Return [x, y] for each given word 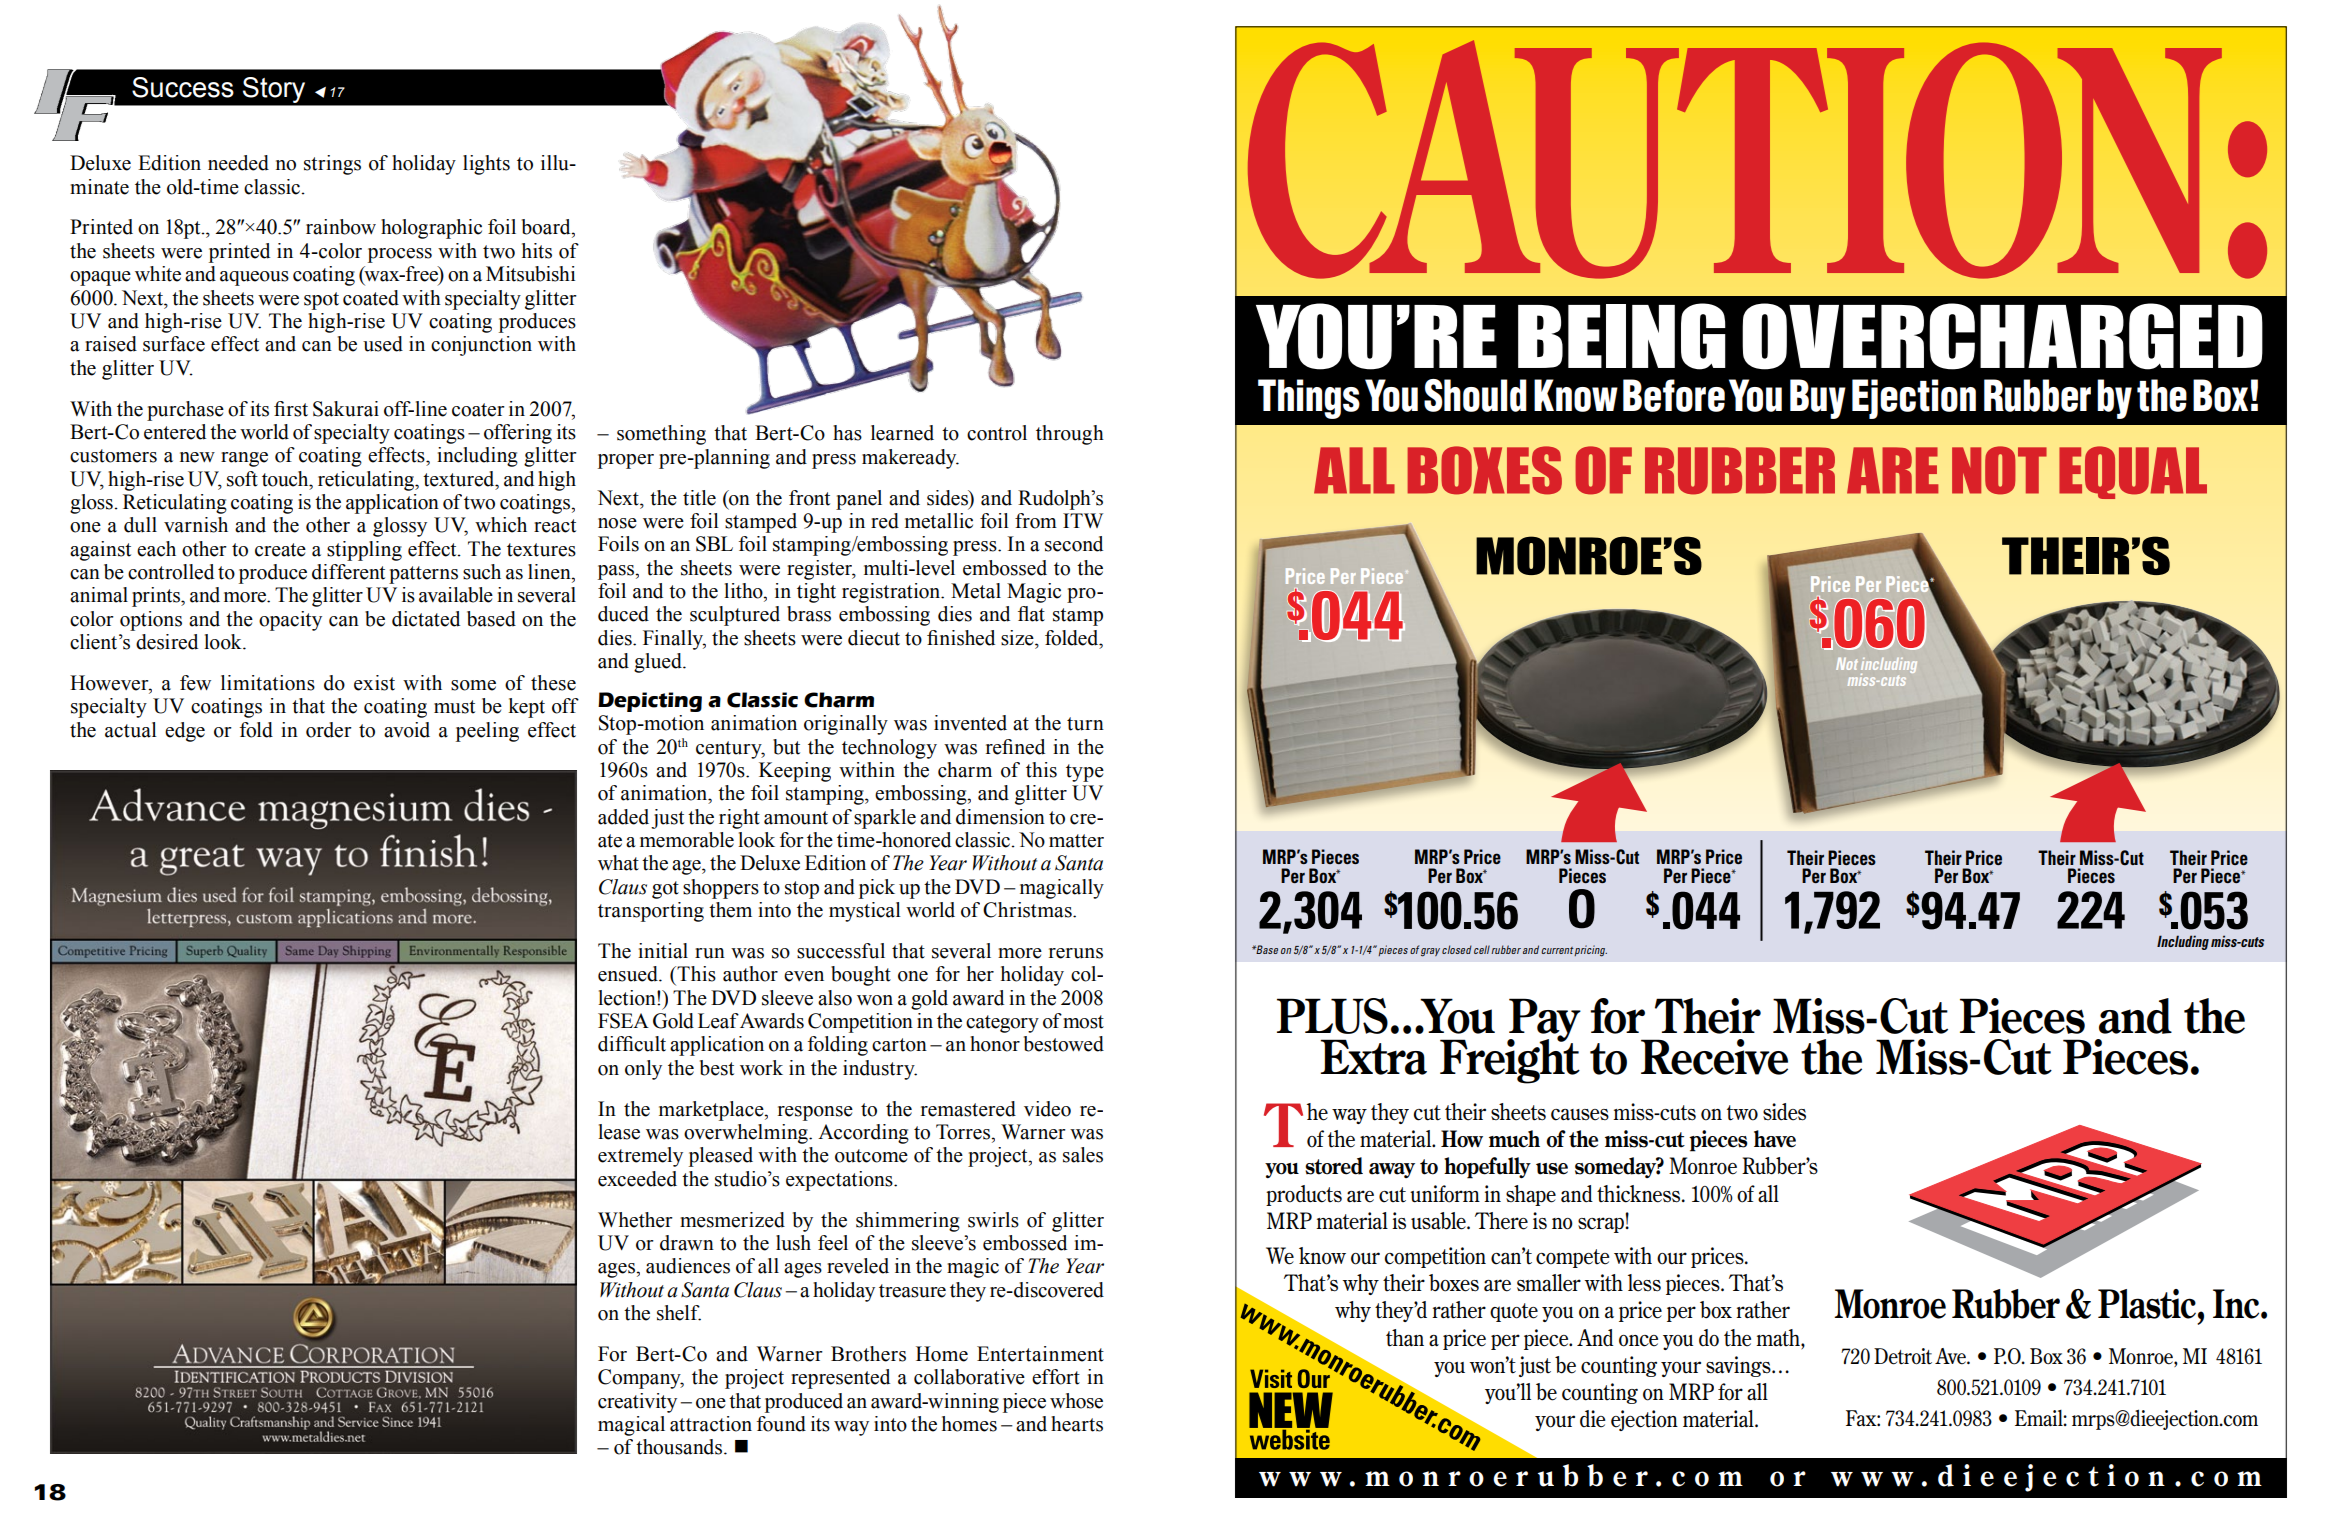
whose [1076, 1401]
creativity [637, 1403]
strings [332, 165]
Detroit [1903, 1356]
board [547, 227]
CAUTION [1735, 159]
